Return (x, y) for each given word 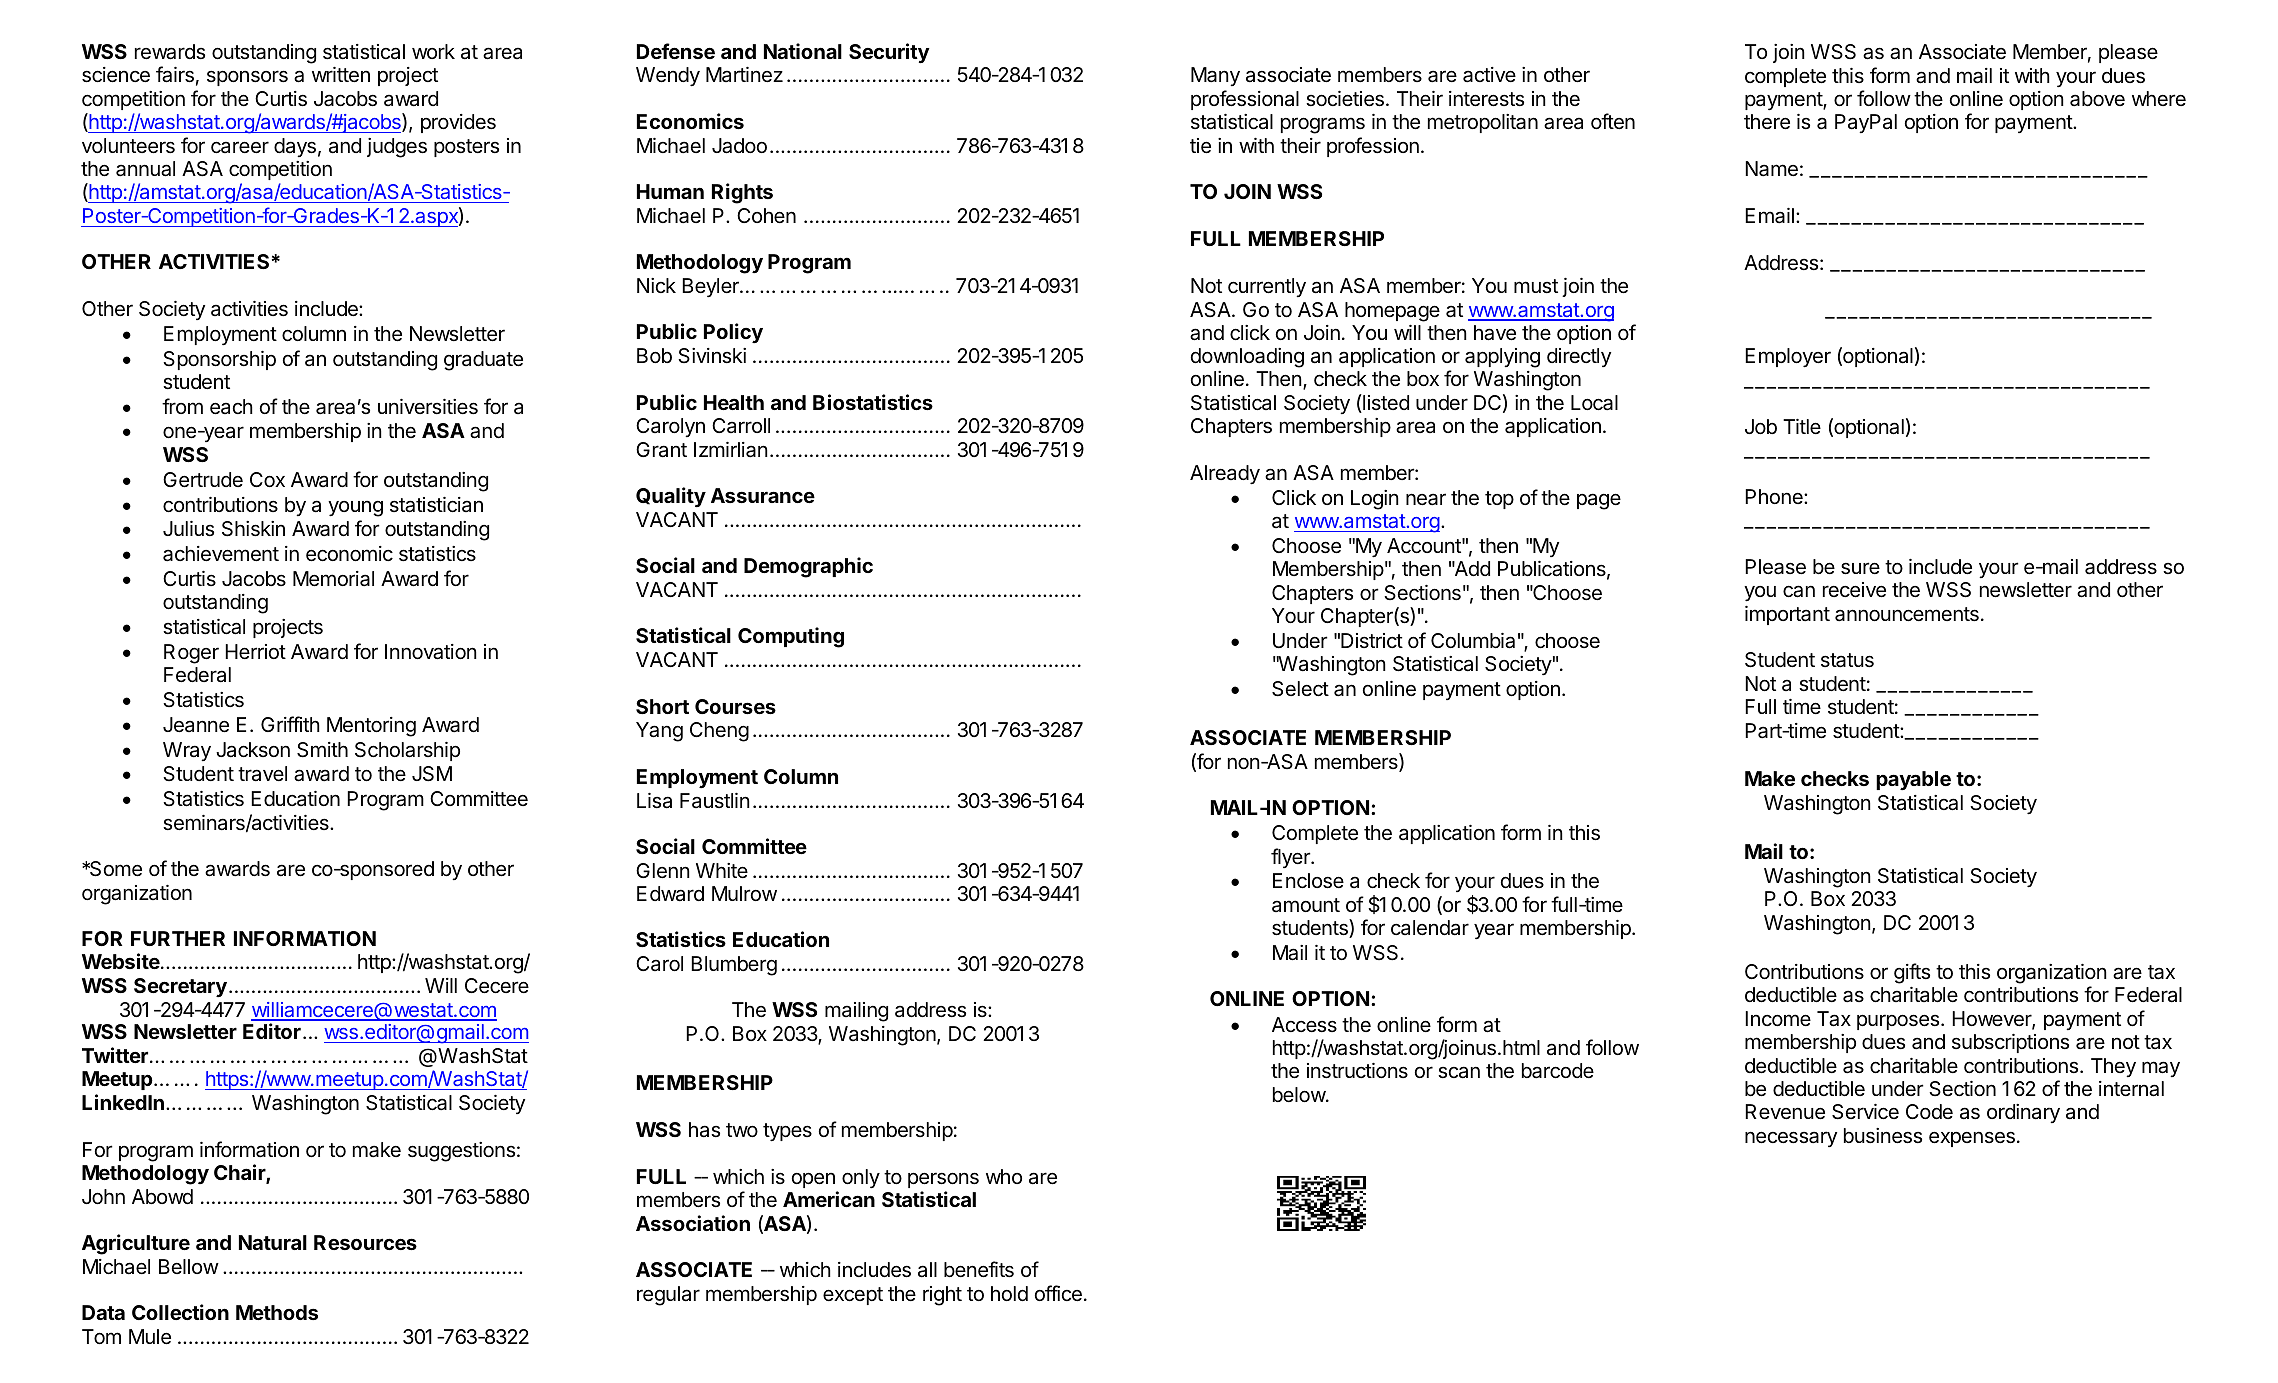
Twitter (116, 1055)
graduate (483, 361)
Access (1304, 1025)
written (341, 75)
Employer (1788, 358)
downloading (1247, 358)
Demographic (808, 567)
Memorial (333, 579)
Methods (277, 1312)
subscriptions (2010, 1043)
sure (1860, 568)
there (1767, 122)
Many (1215, 76)
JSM (432, 774)
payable (1913, 780)
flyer (1291, 858)
